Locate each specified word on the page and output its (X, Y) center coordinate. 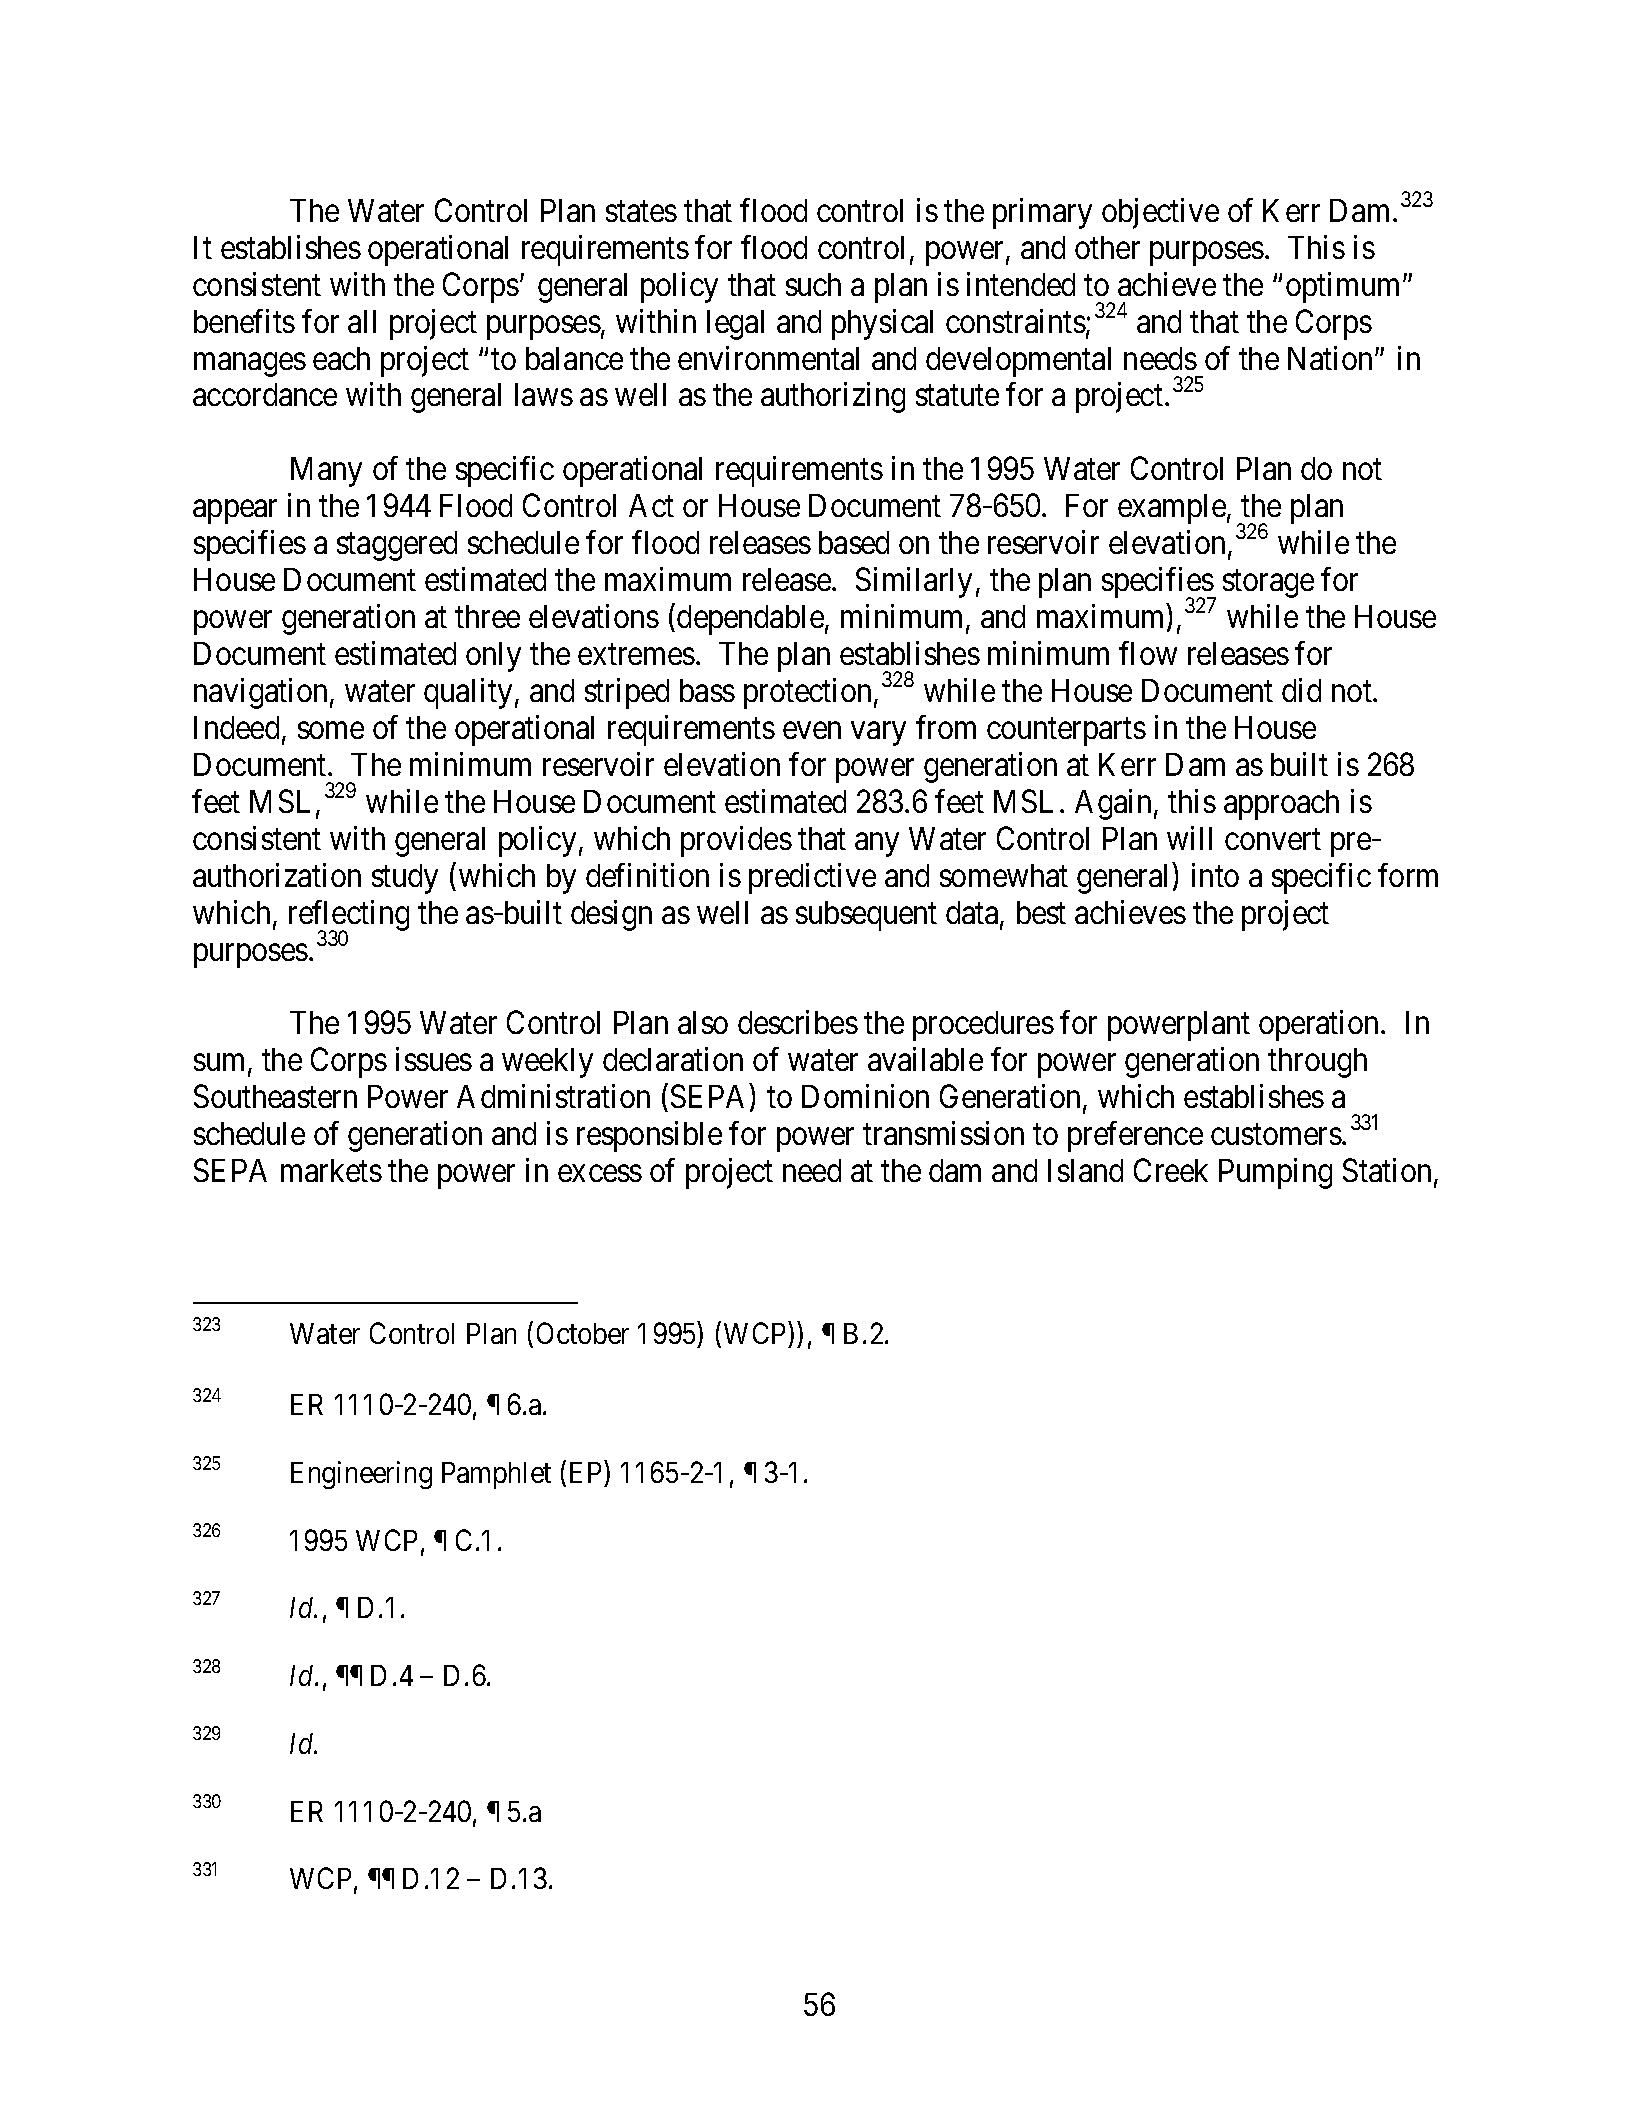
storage (1268, 584)
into (1215, 875)
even (812, 730)
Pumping (1275, 1173)
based (854, 542)
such (813, 284)
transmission (943, 1133)
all (362, 321)
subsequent (866, 916)
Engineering (361, 1475)
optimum (1345, 287)
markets (331, 1170)
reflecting (349, 917)
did (1301, 690)
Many (326, 472)
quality (468, 693)
